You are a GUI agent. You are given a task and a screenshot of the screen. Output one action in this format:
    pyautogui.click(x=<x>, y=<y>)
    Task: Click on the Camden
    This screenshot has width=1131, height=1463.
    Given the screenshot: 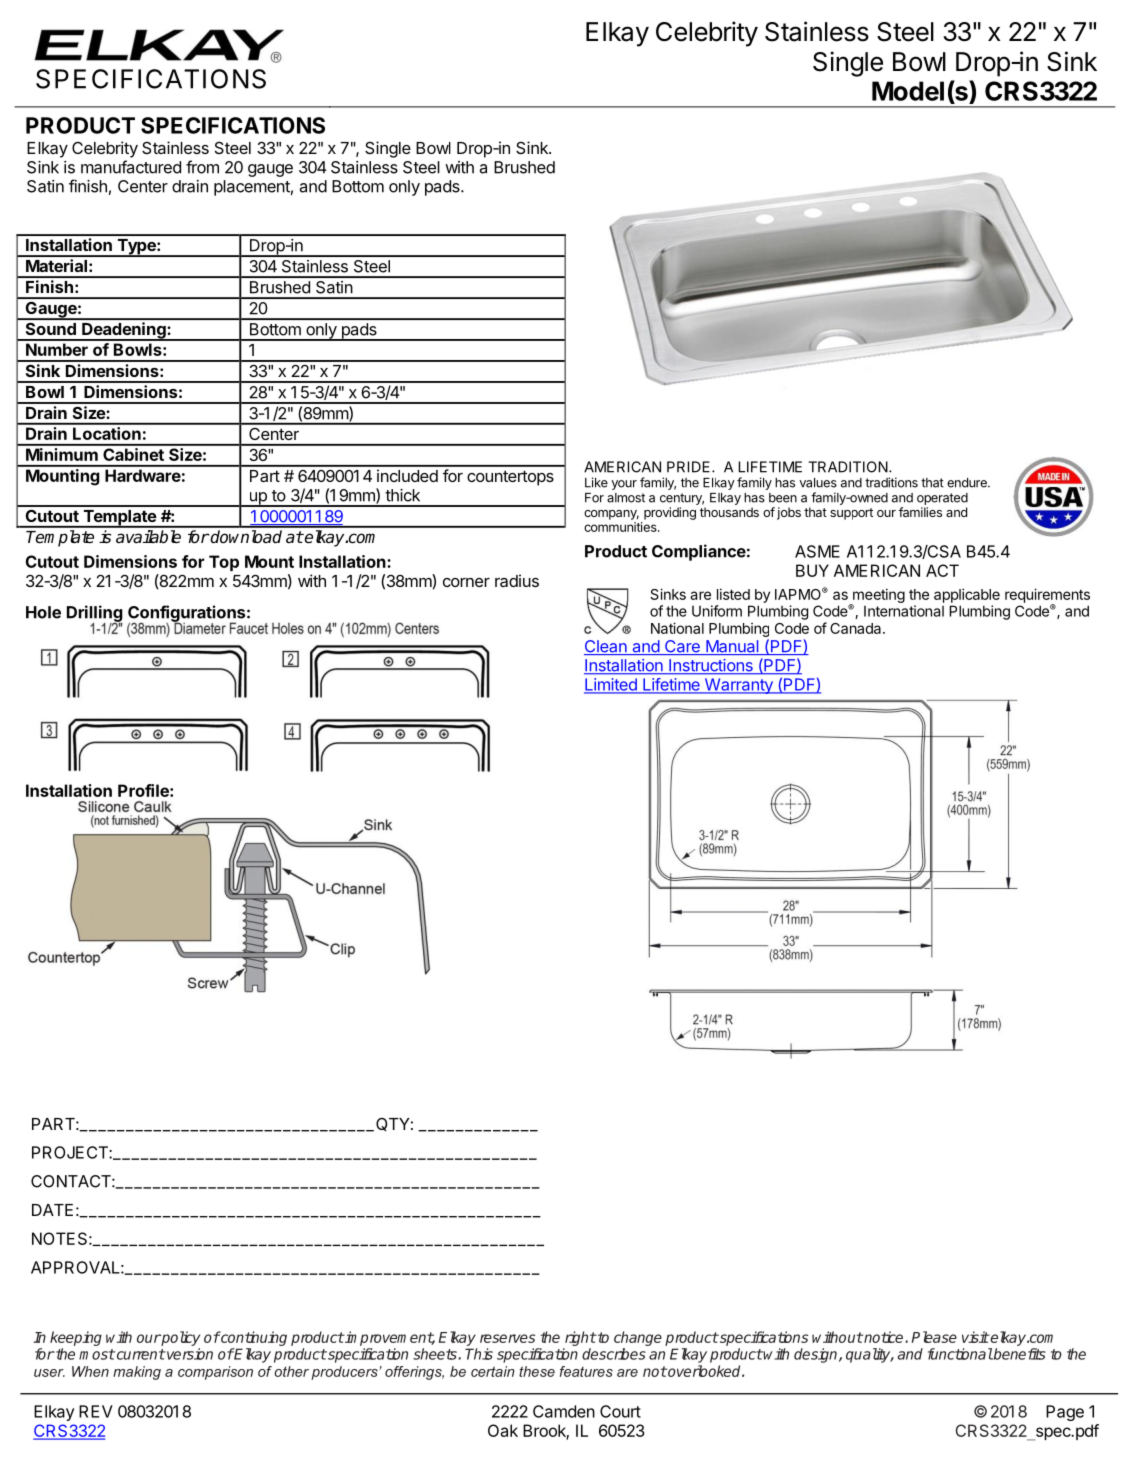 What is the action you would take?
    pyautogui.click(x=564, y=1411)
